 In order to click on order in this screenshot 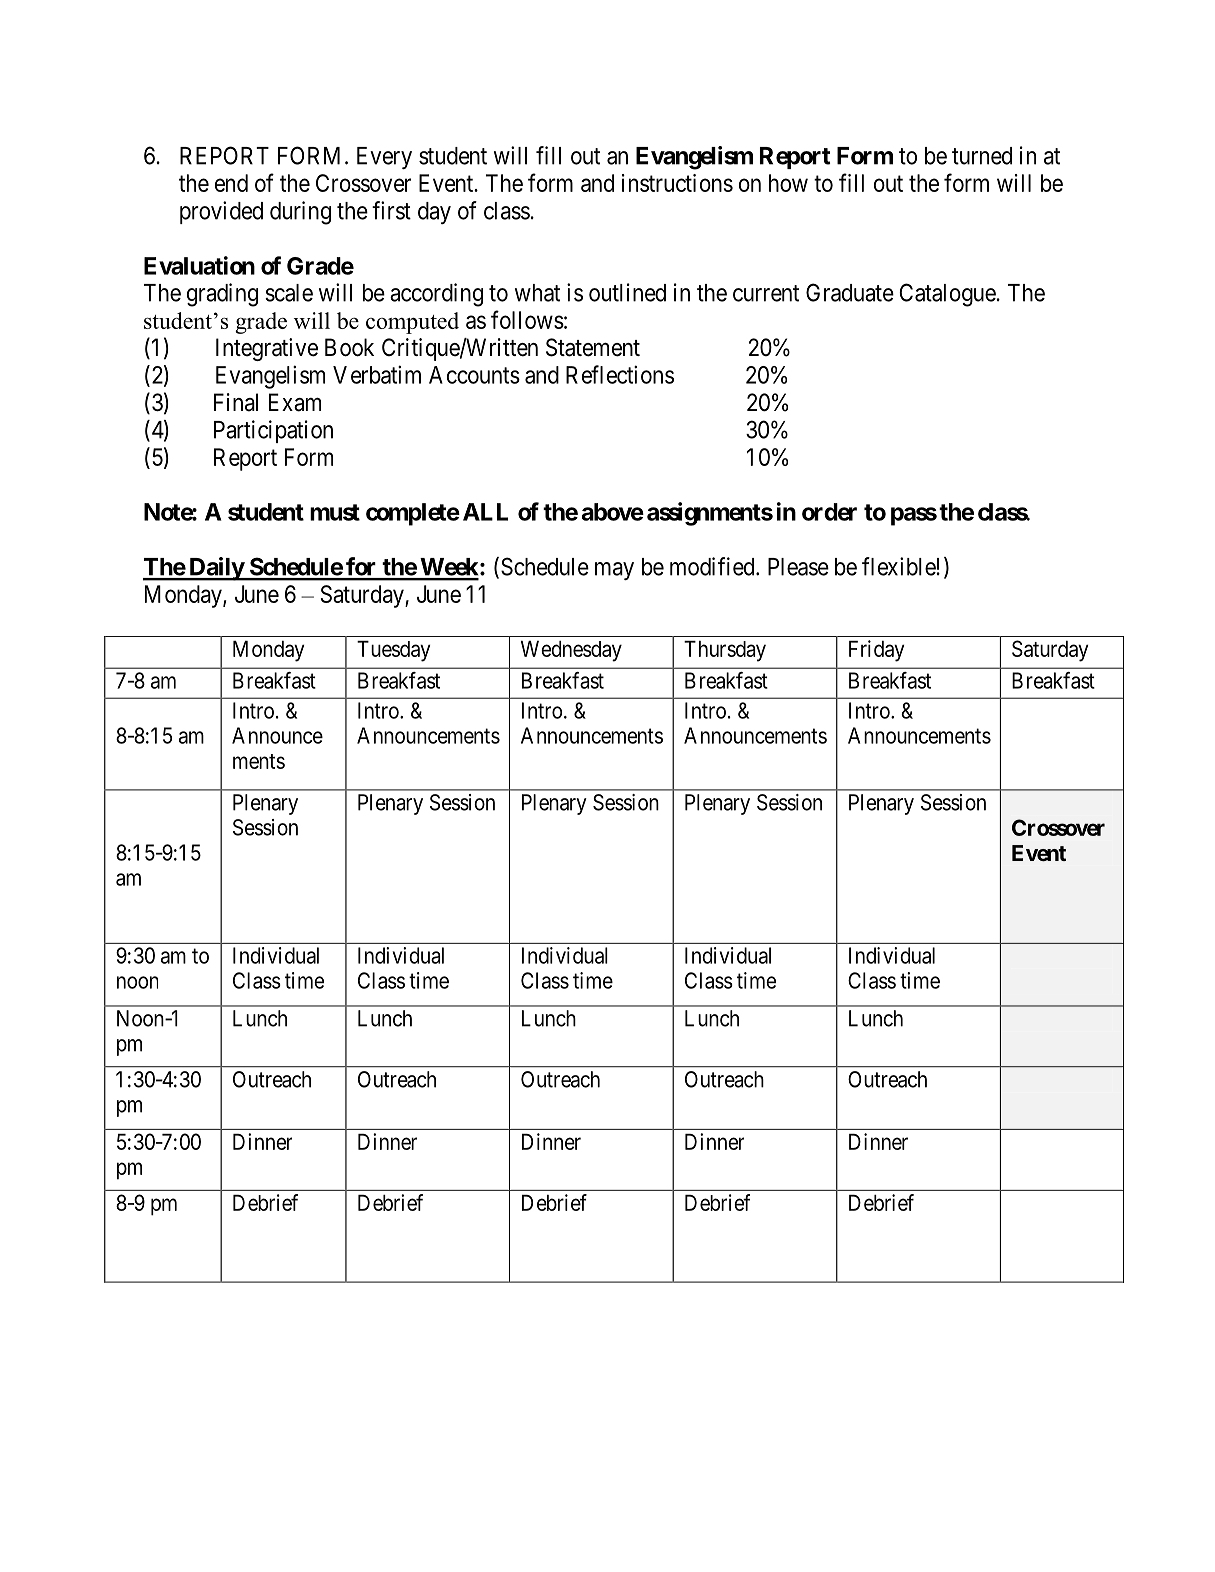, I will do `click(829, 512)`.
